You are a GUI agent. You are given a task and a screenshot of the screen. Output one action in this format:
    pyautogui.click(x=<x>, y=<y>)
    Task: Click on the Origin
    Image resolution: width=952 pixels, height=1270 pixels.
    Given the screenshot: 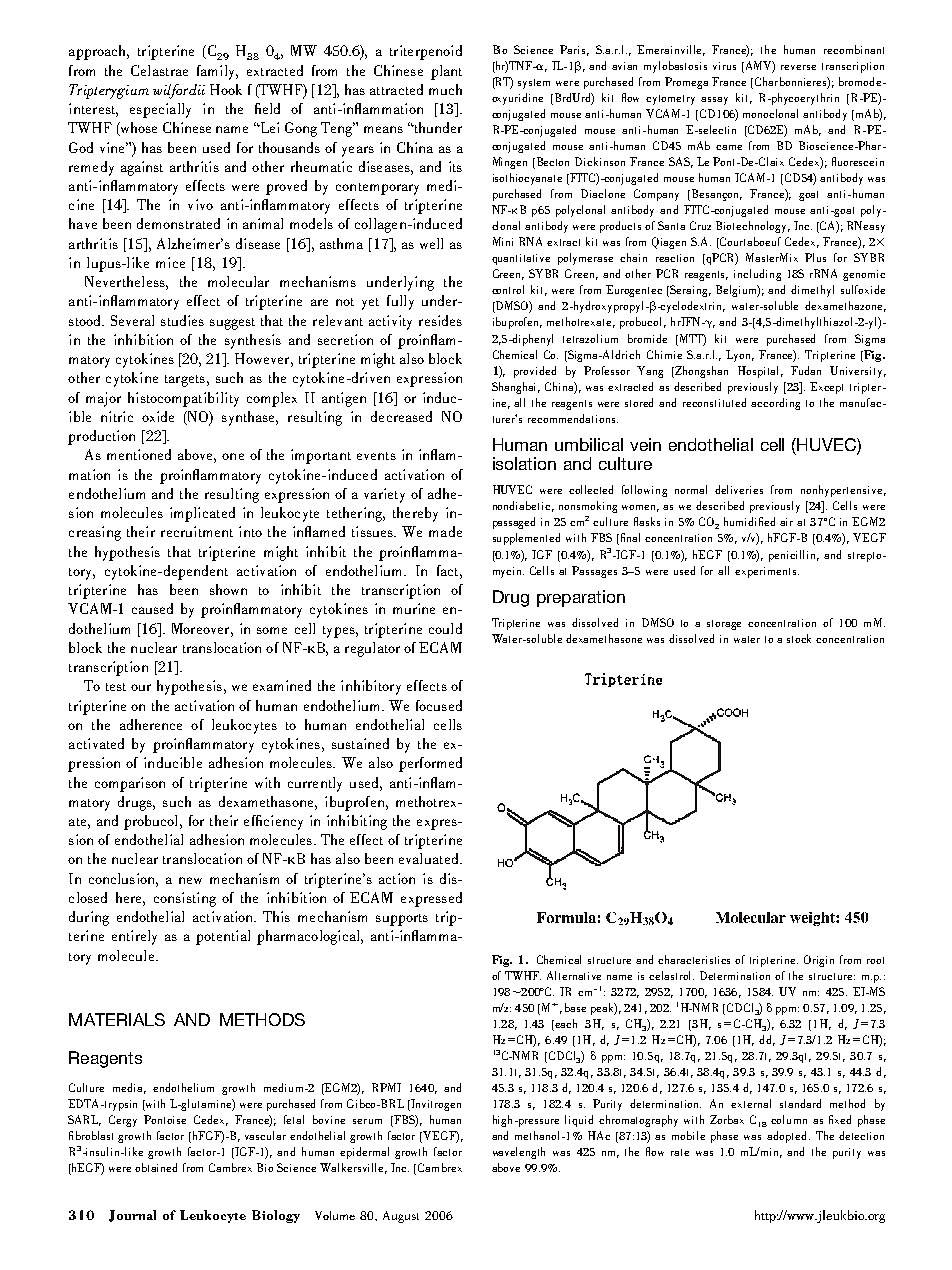 What is the action you would take?
    pyautogui.click(x=819, y=961)
